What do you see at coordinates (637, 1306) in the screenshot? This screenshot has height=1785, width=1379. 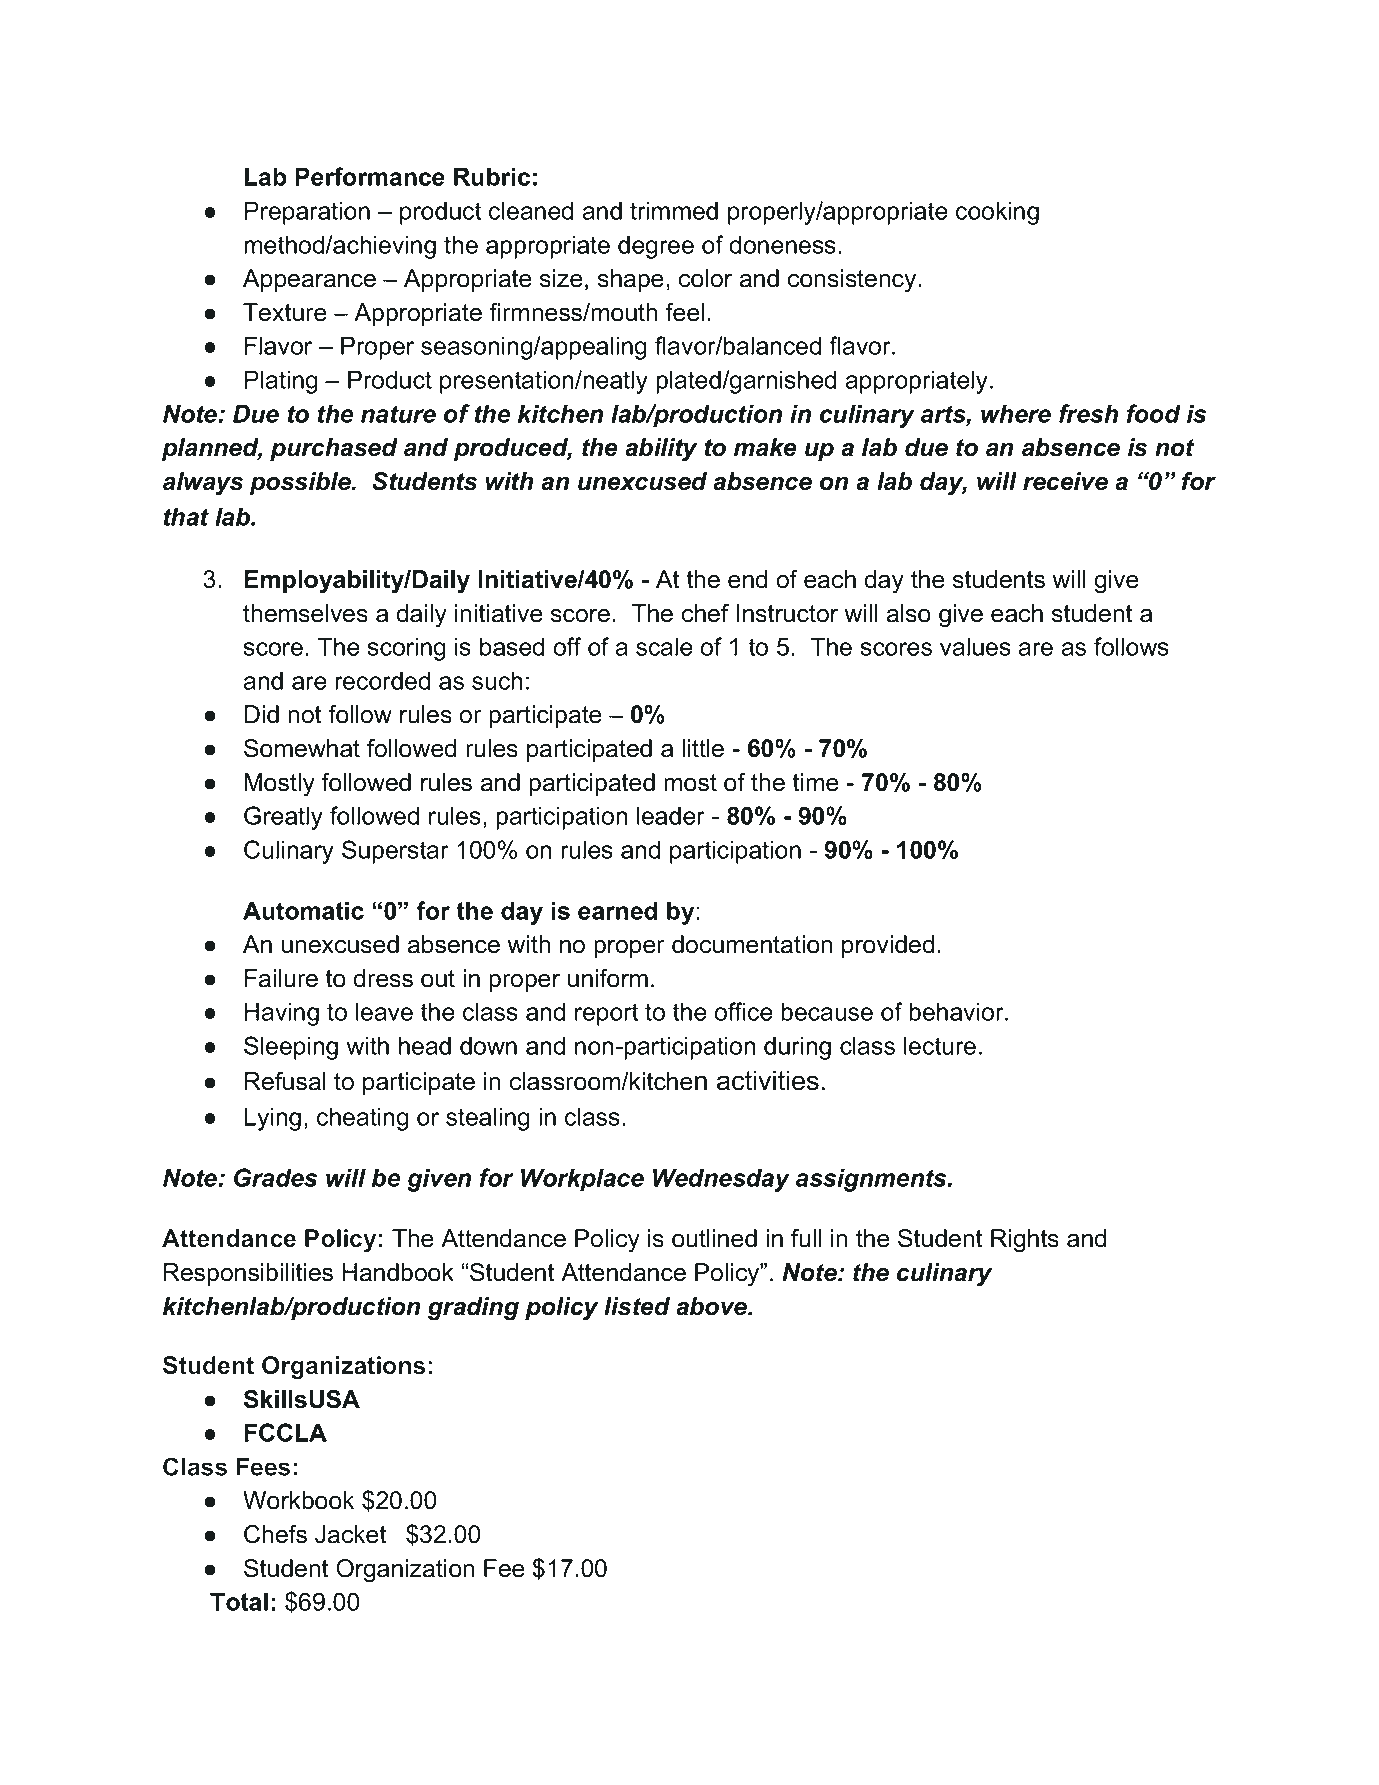 I see `listed` at bounding box center [637, 1306].
